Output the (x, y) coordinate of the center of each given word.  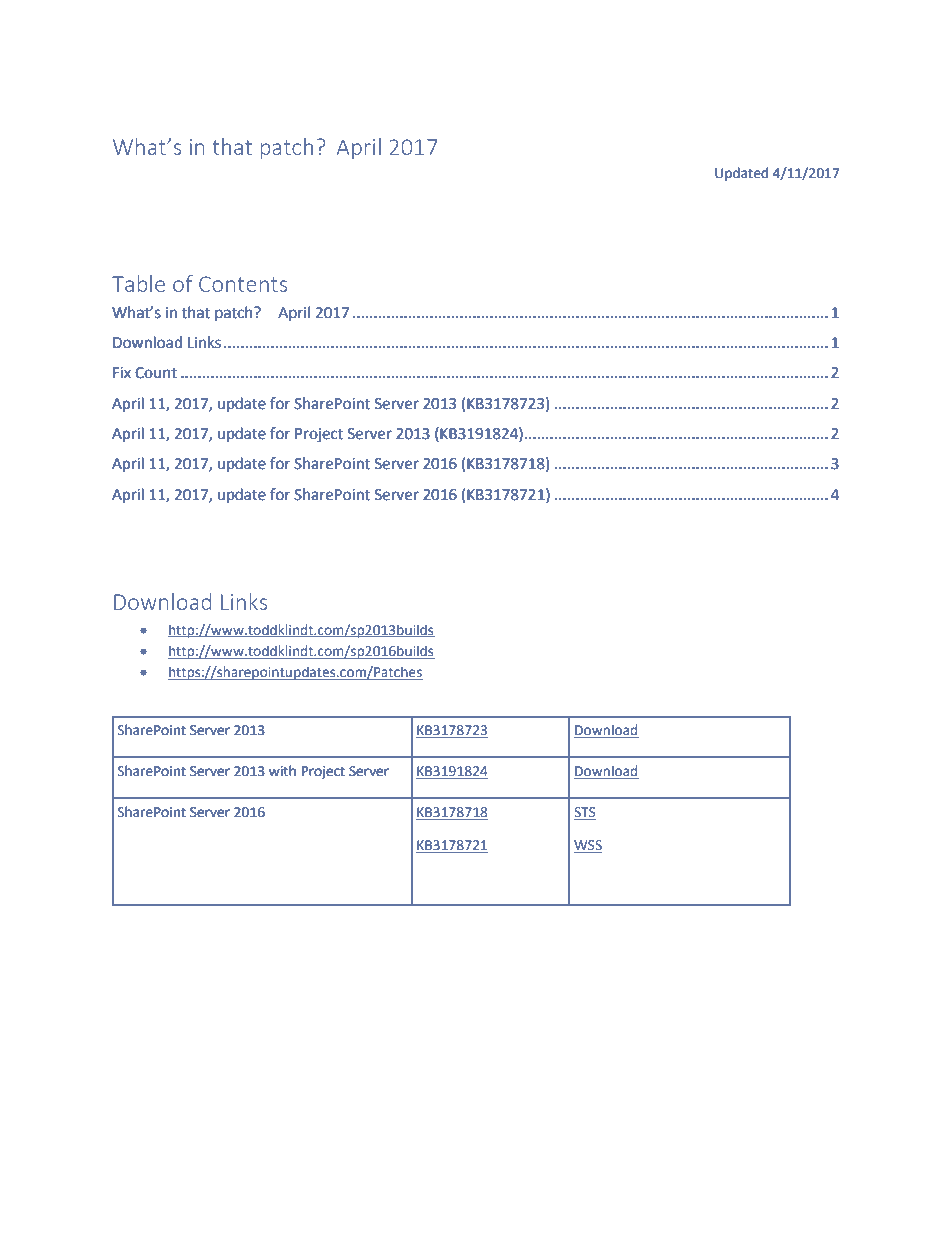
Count (156, 373)
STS (585, 813)
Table (138, 283)
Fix (122, 372)
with (282, 771)
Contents (243, 284)
